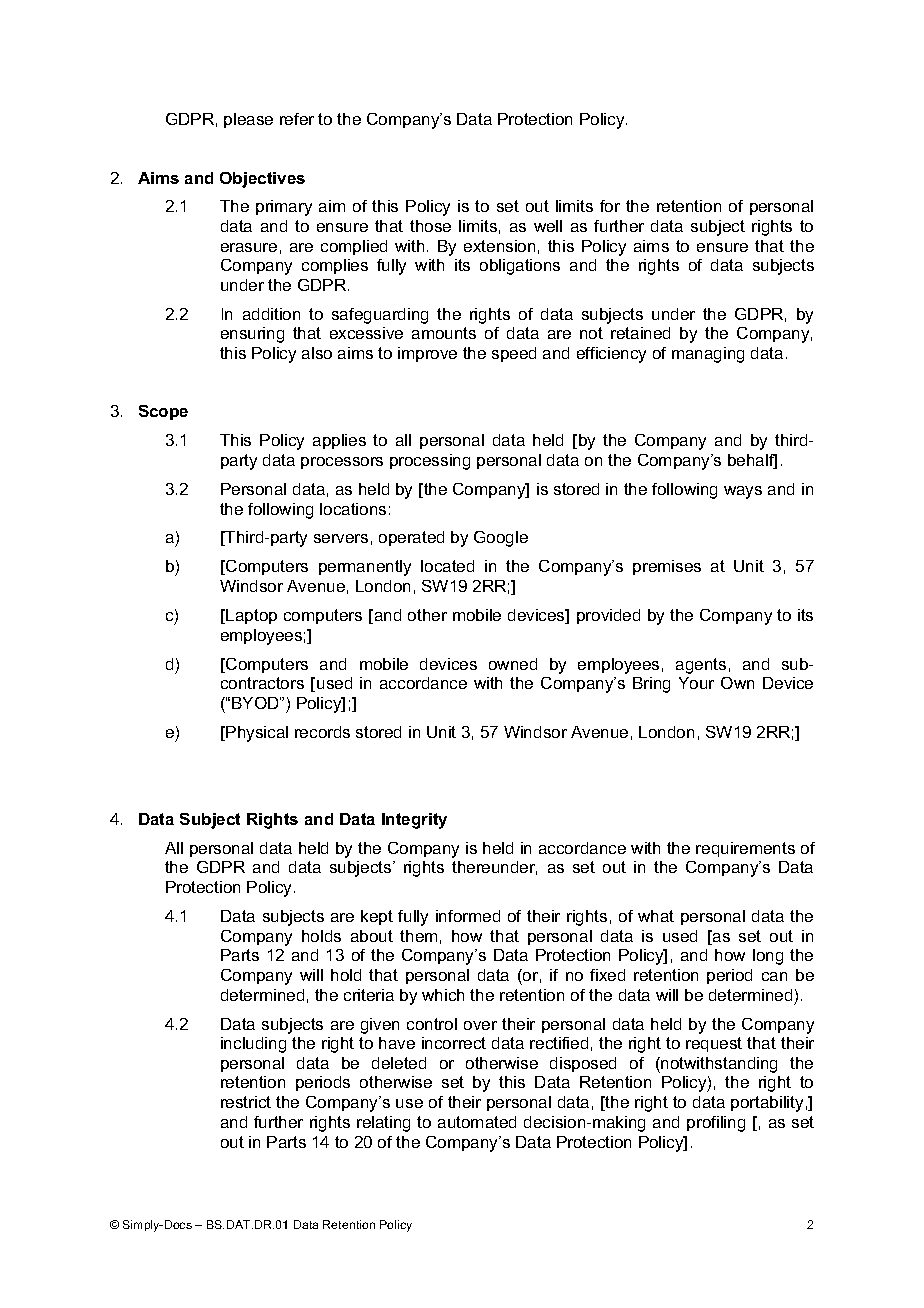 The image size is (924, 1308). What do you see at coordinates (163, 412) in the document?
I see `Scope` at bounding box center [163, 412].
